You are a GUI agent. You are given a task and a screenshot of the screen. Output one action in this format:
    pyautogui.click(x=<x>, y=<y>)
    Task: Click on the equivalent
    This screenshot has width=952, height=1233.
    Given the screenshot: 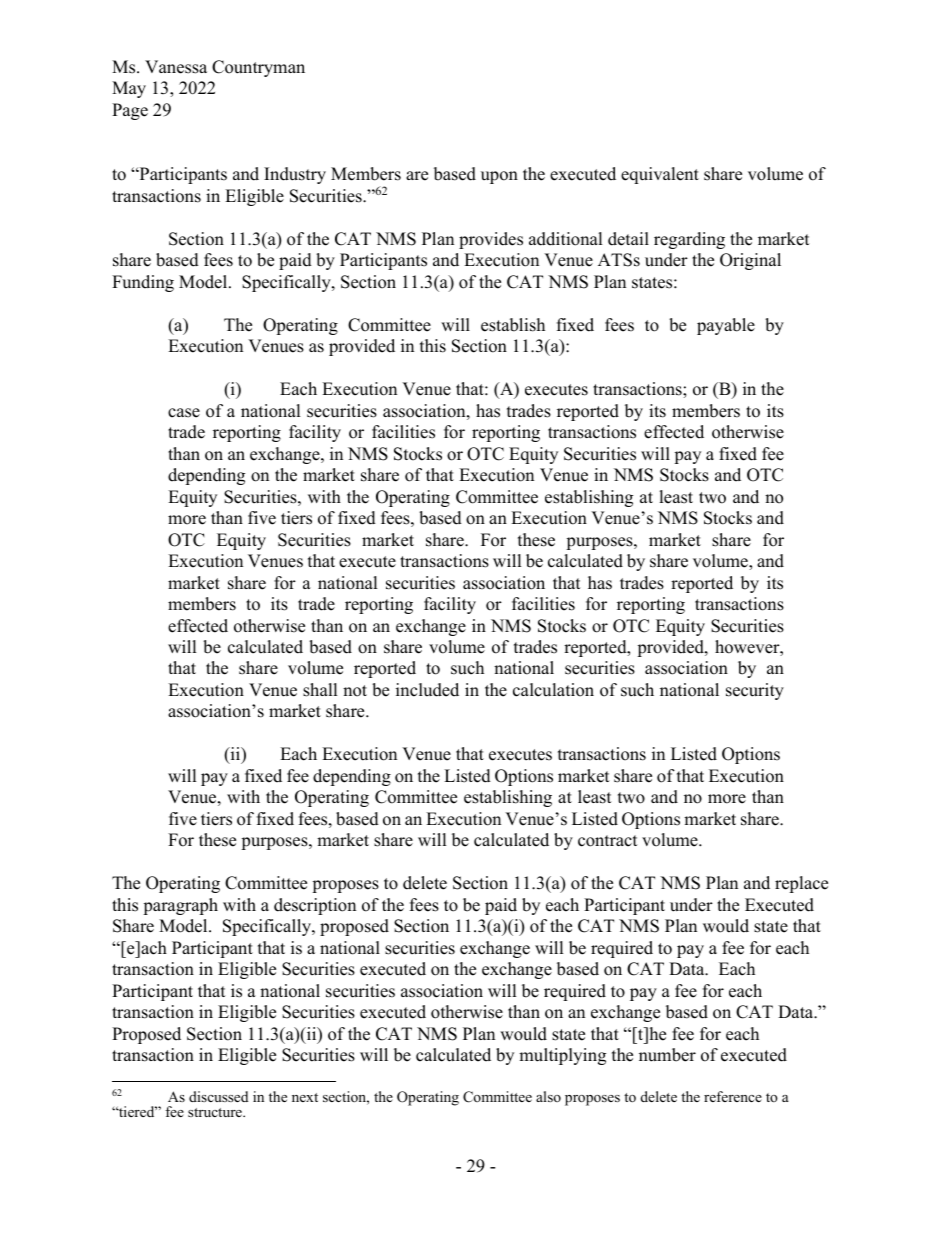 What is the action you would take?
    pyautogui.click(x=660, y=175)
